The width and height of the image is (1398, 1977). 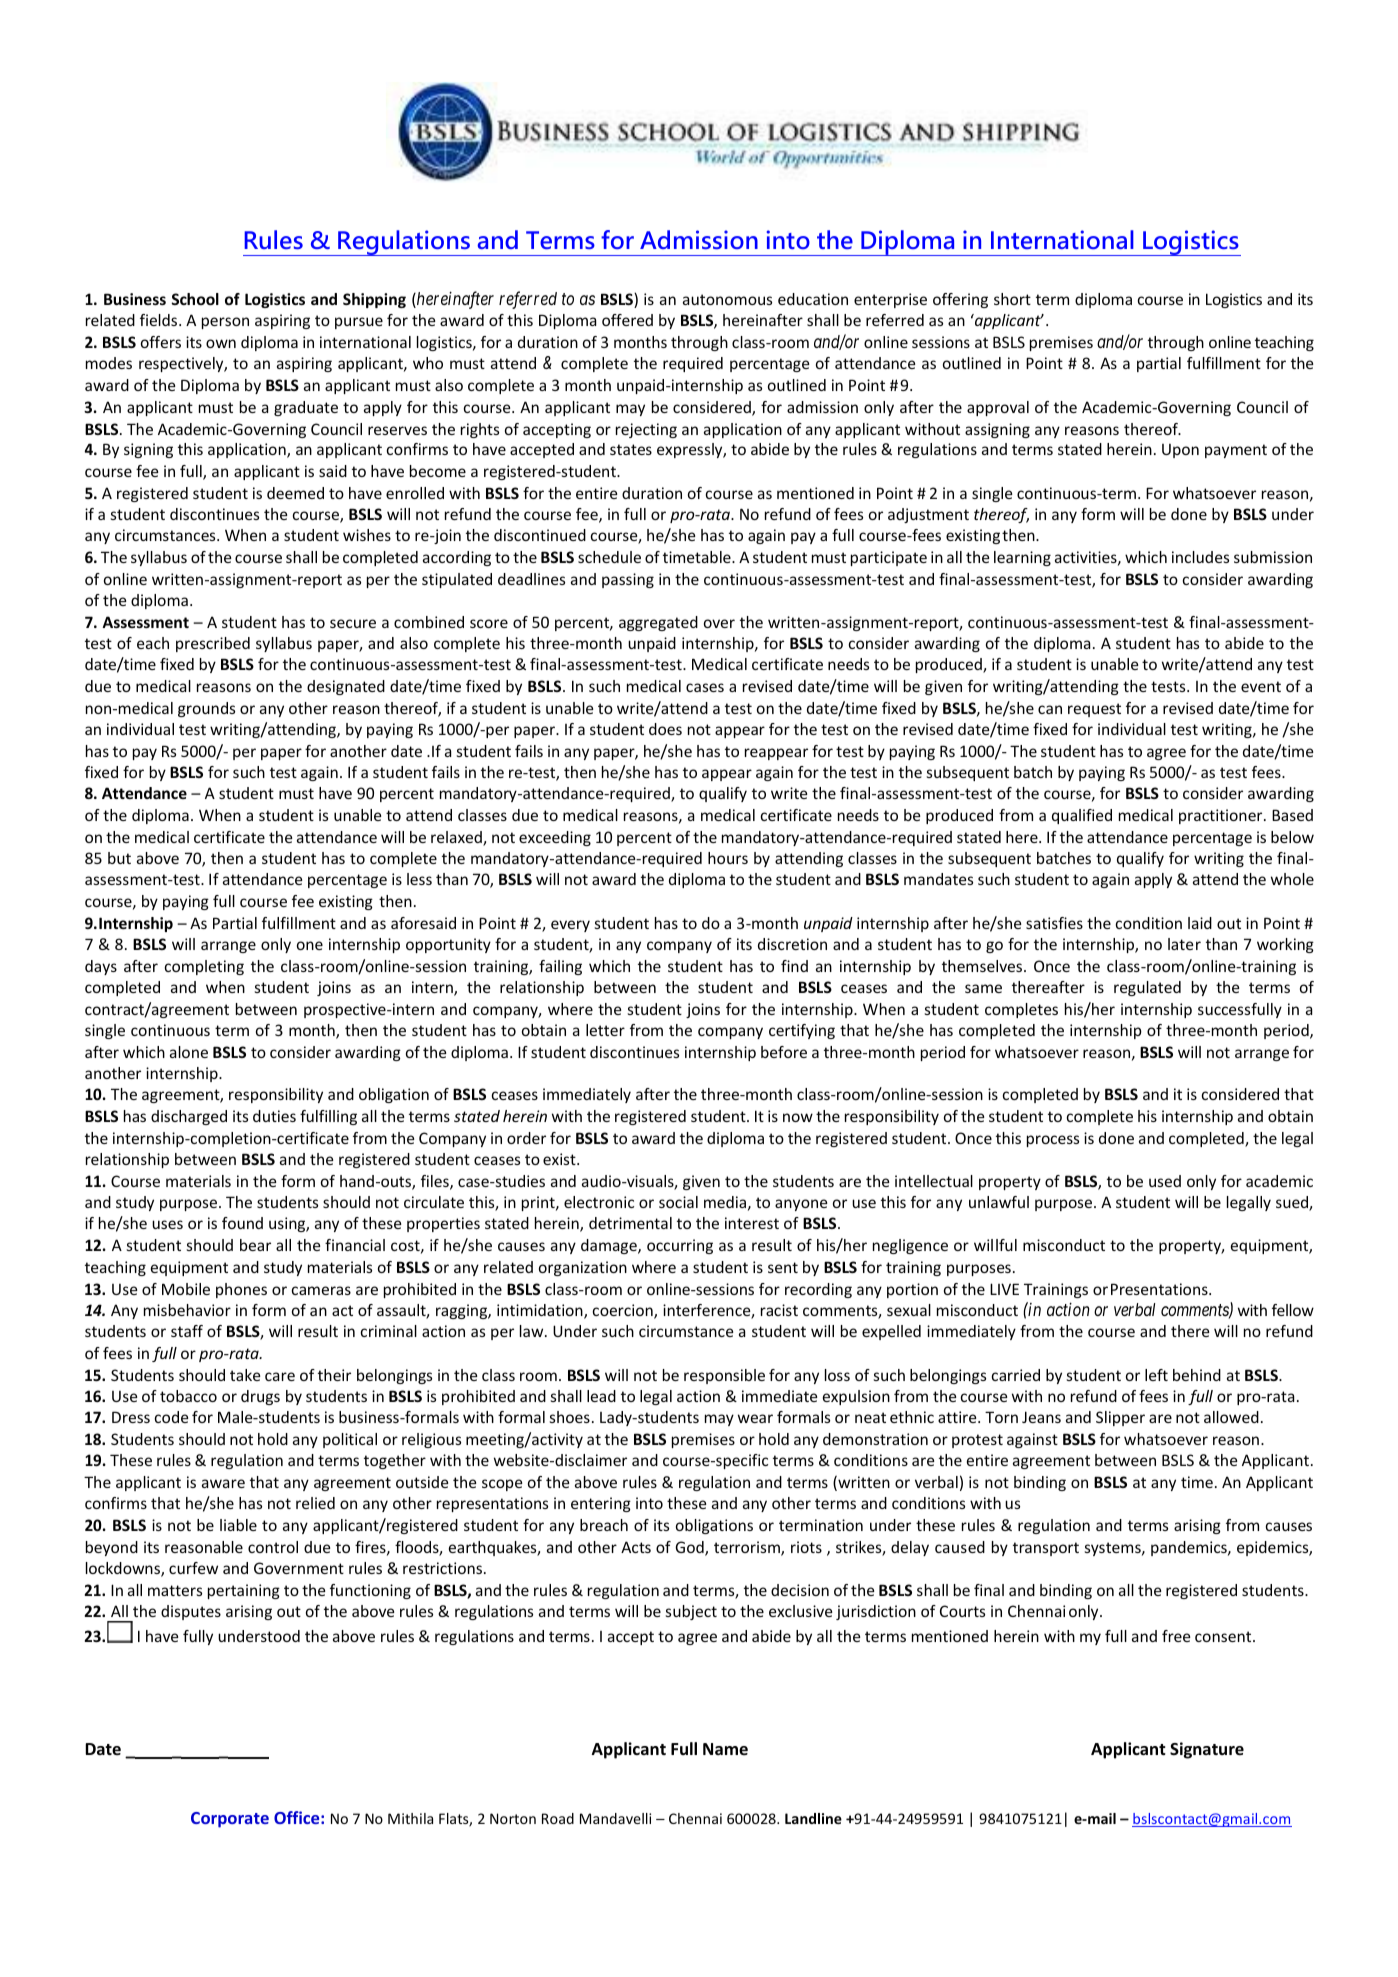 What do you see at coordinates (727, 299) in the image?
I see `autonomous` at bounding box center [727, 299].
